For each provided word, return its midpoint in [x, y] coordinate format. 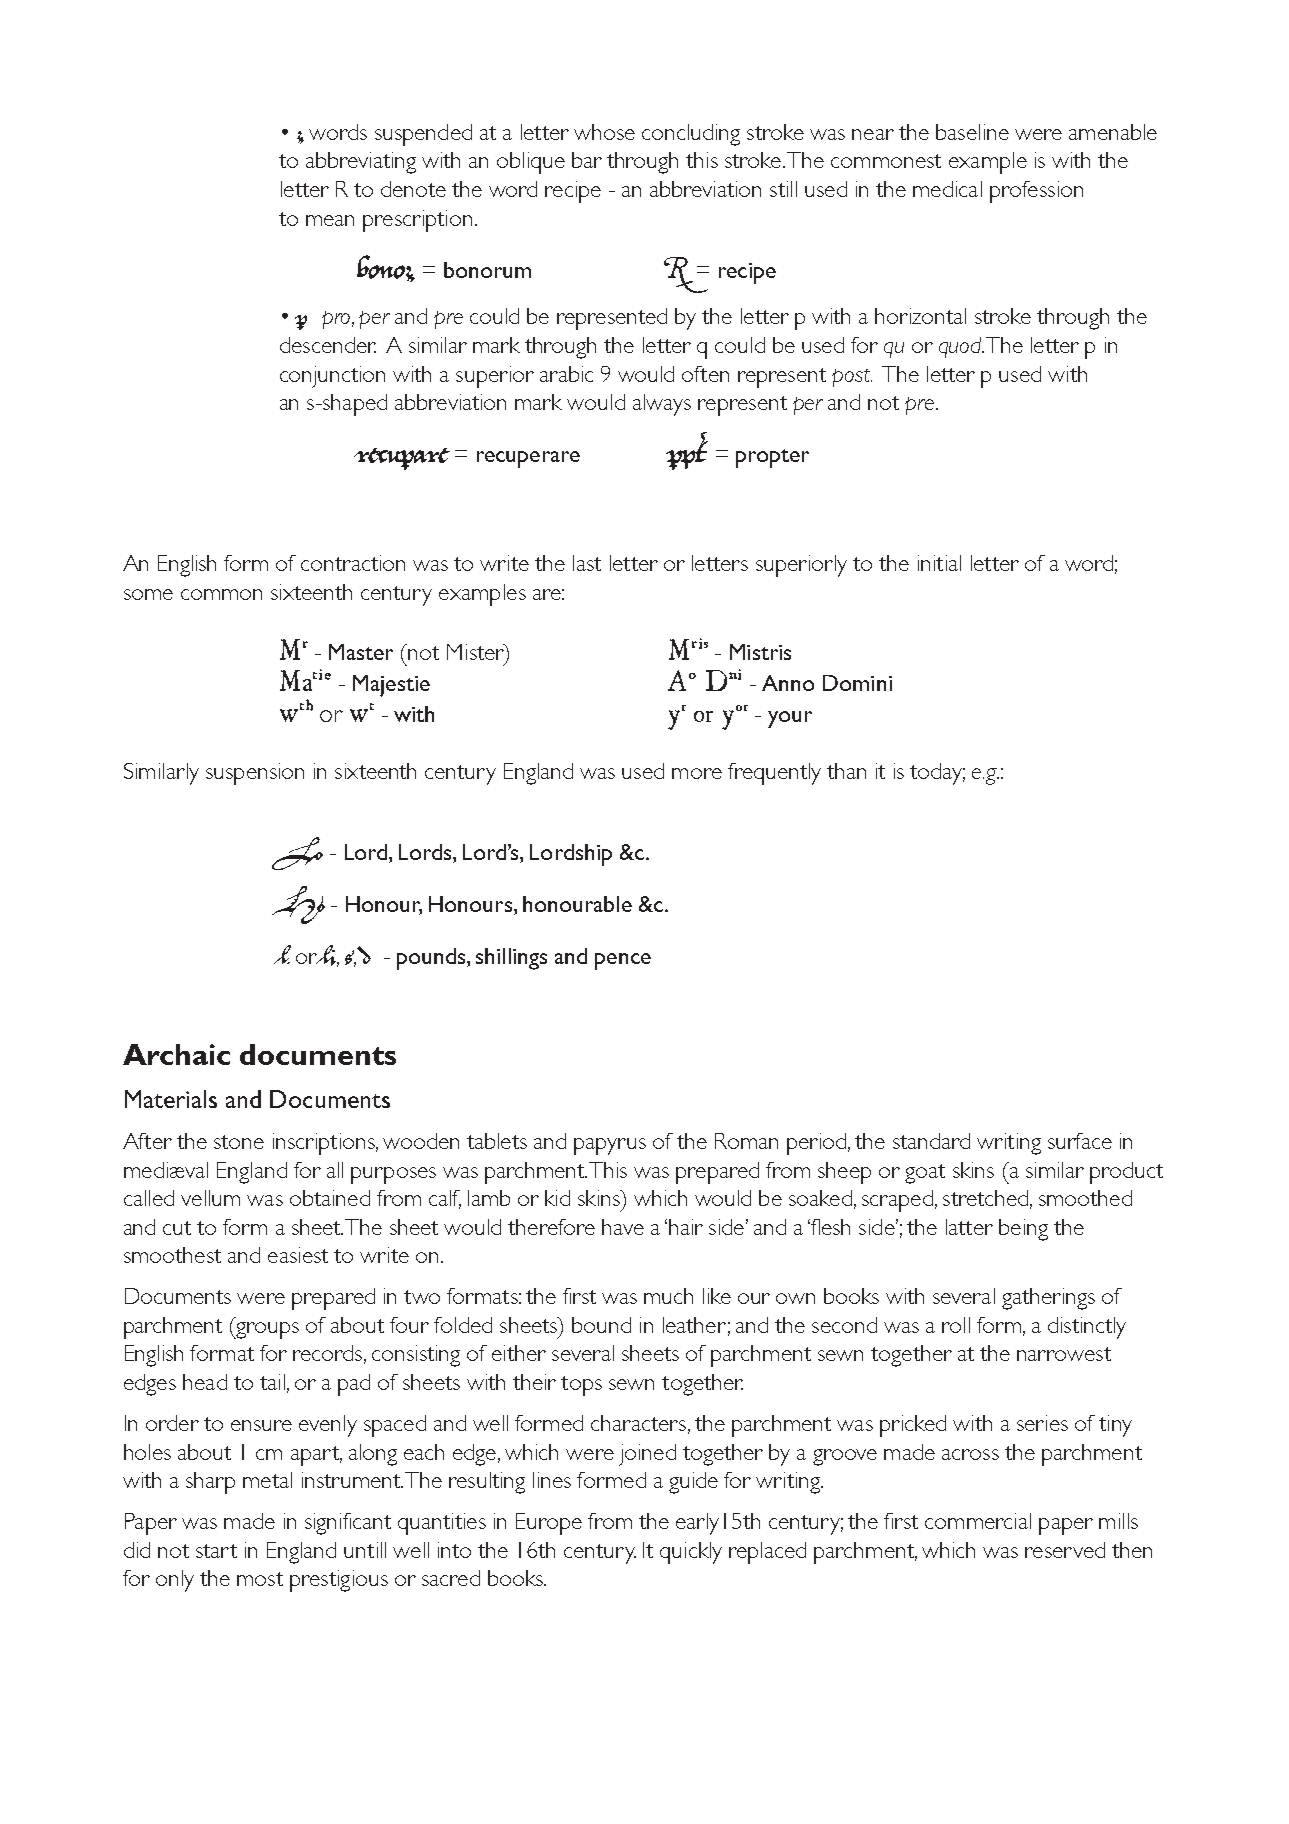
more [697, 773]
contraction [353, 563]
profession [1036, 192]
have [623, 1227]
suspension [255, 774]
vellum [210, 1198]
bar [587, 160]
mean [330, 220]
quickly [691, 1553]
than [846, 771]
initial [939, 563]
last [587, 563]
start [216, 1551]
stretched [985, 1198]
